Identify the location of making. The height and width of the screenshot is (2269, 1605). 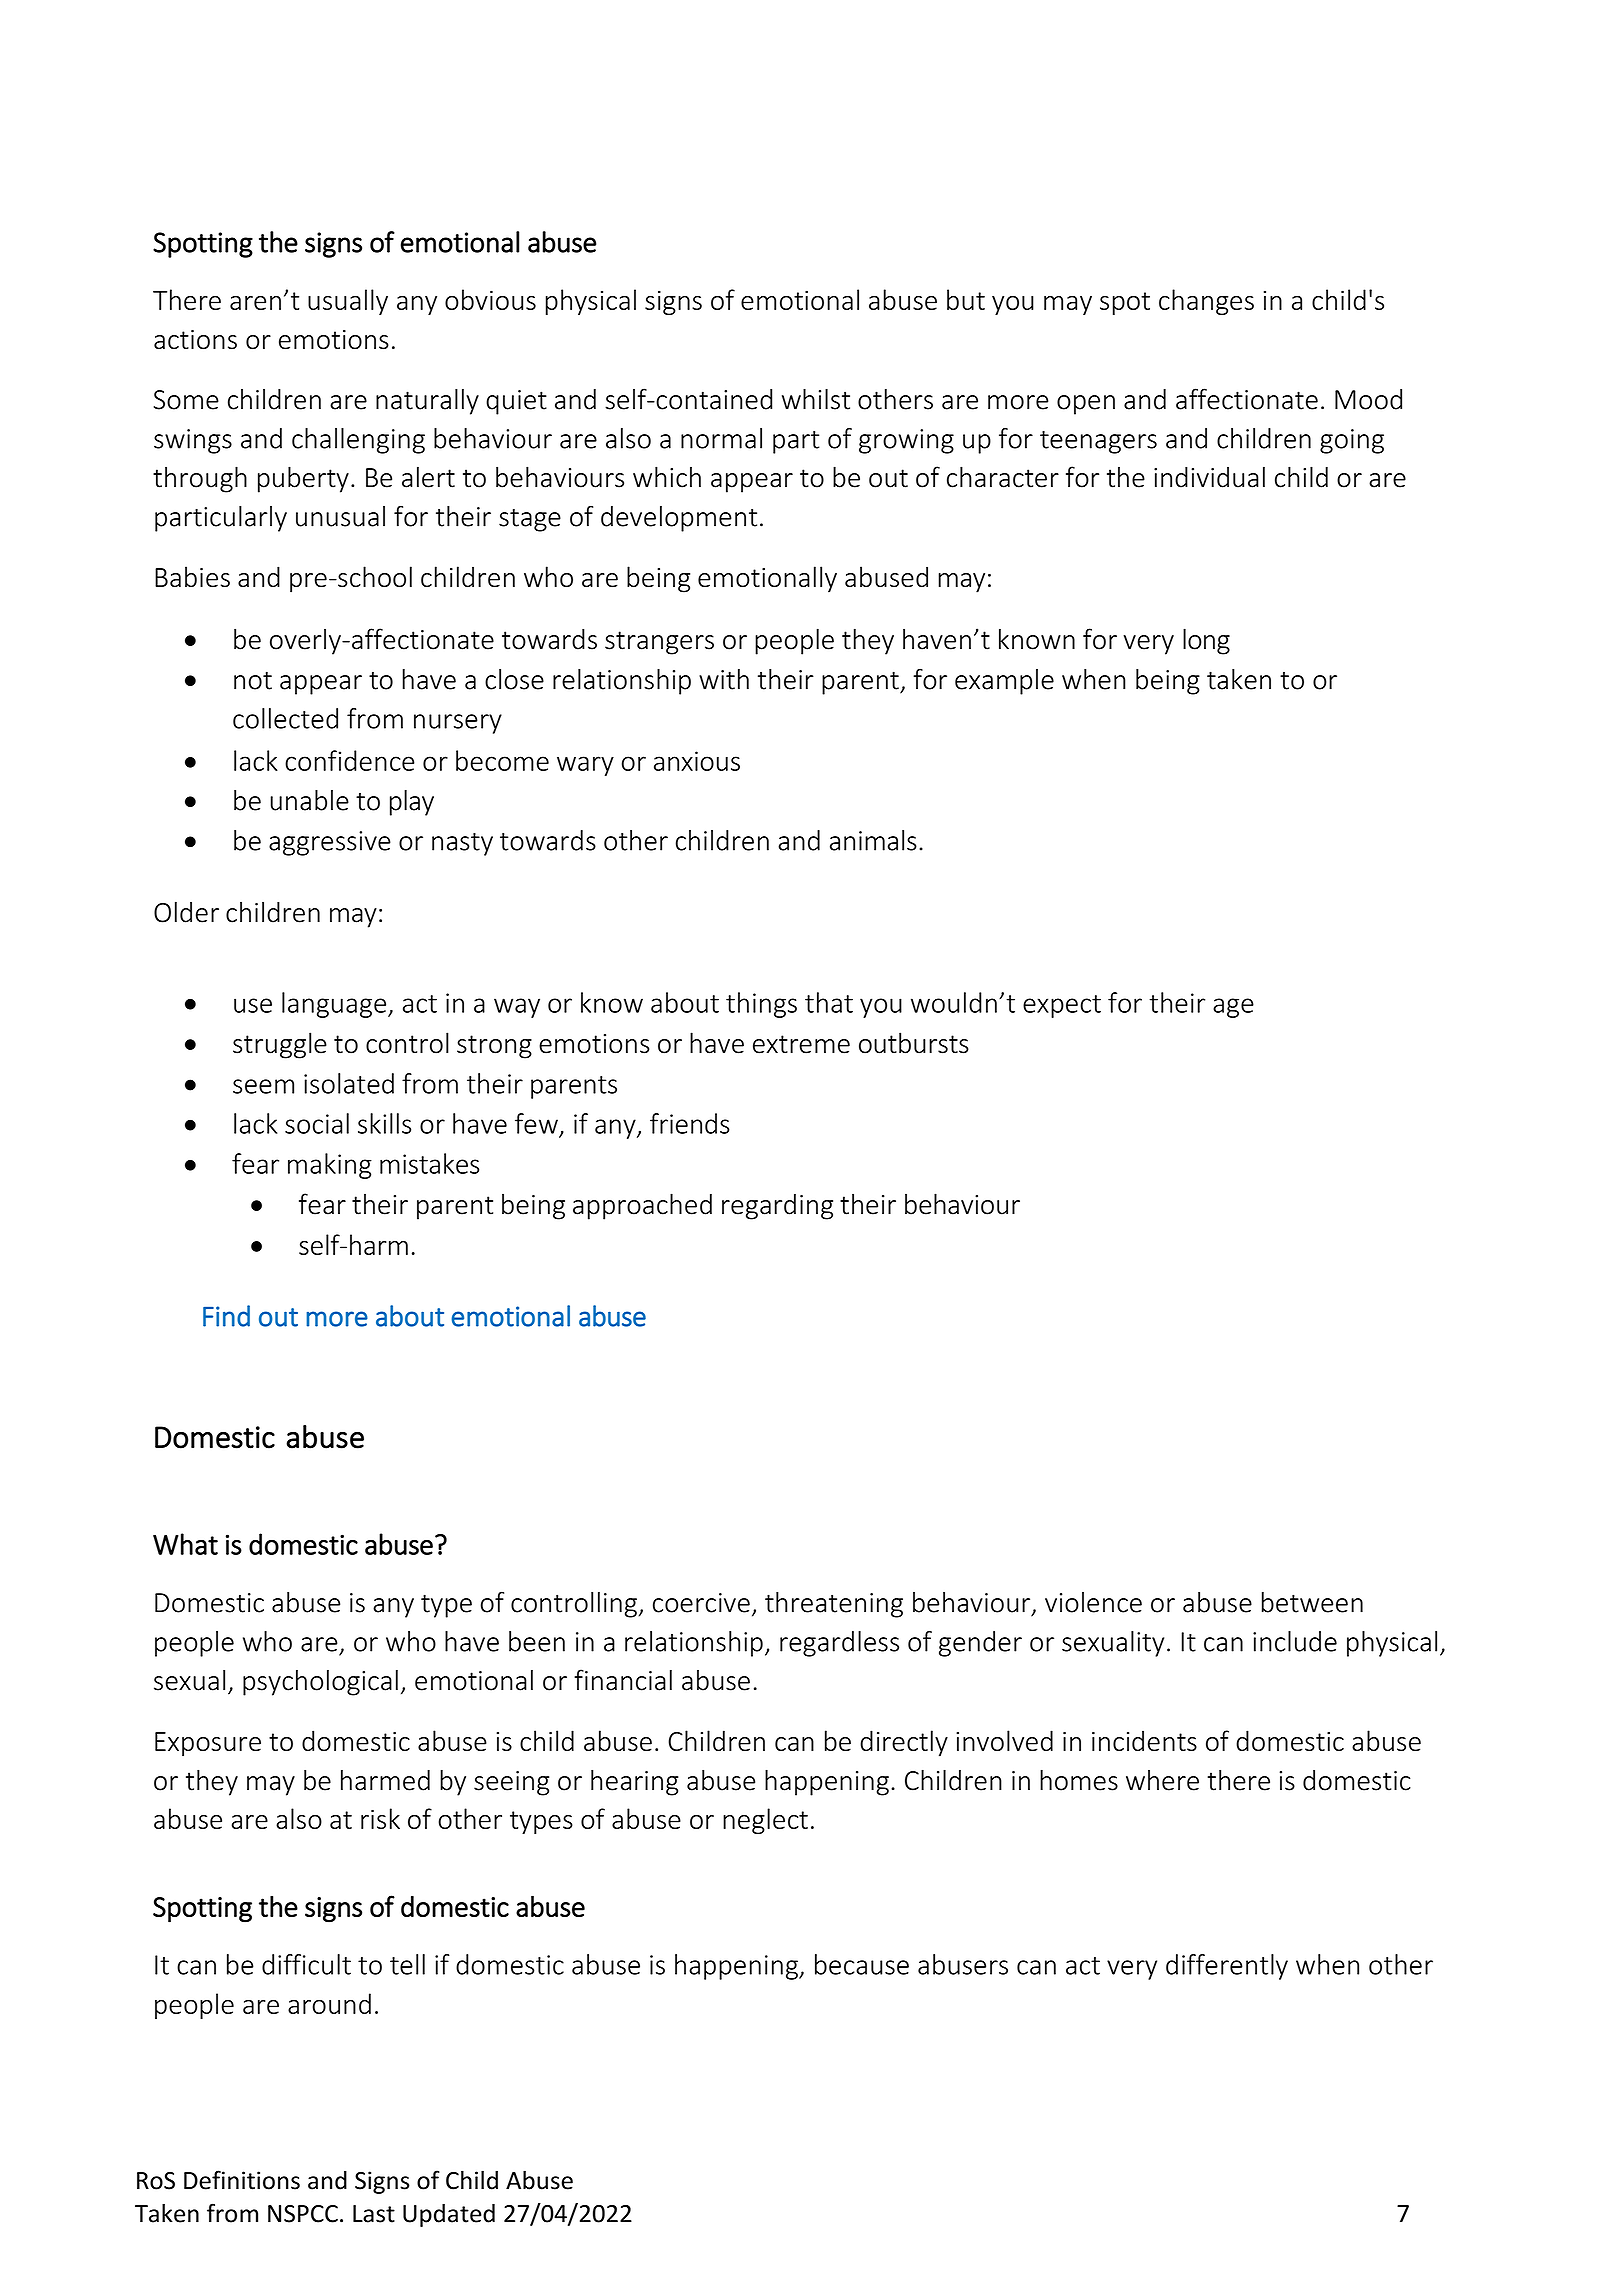
(330, 1166).
